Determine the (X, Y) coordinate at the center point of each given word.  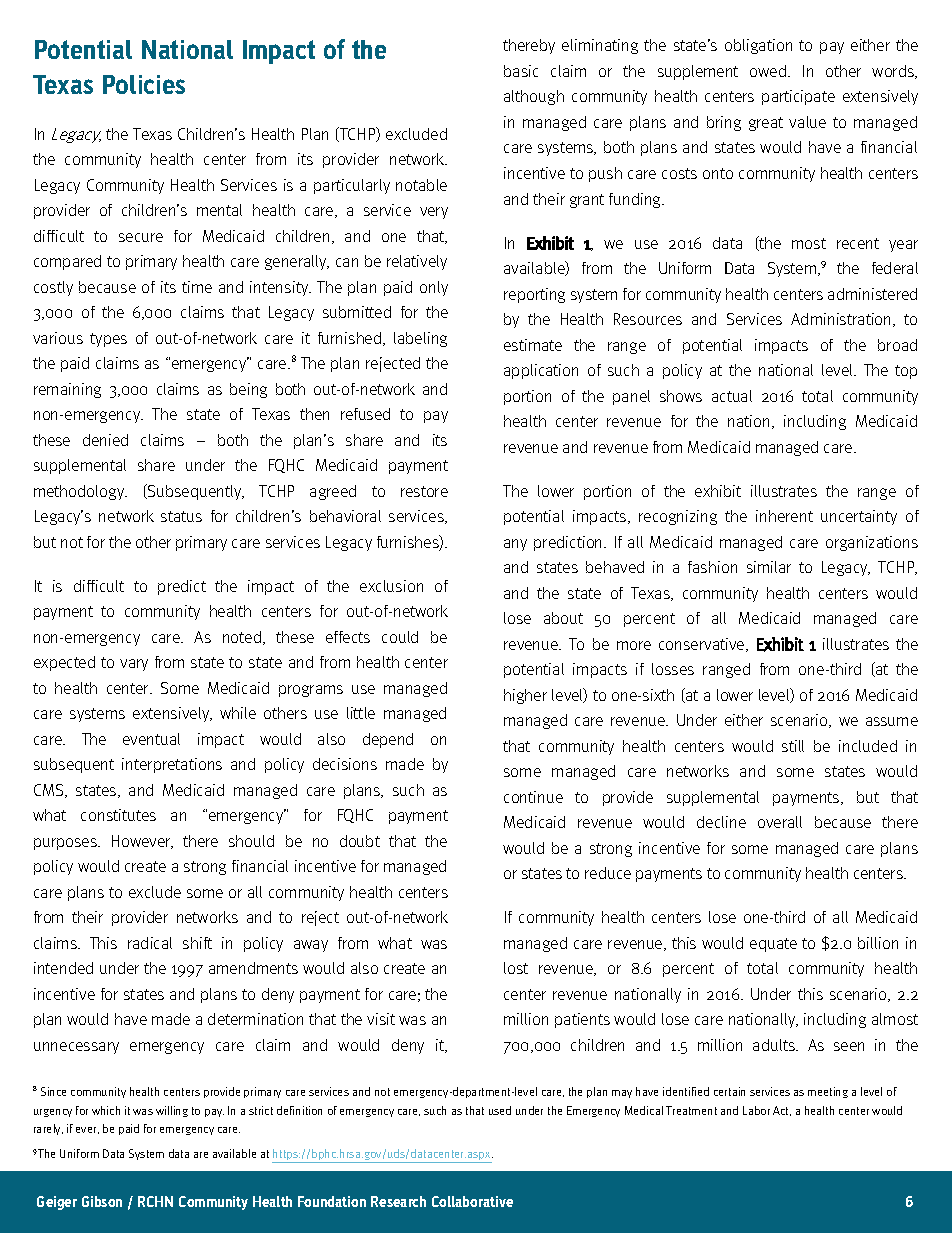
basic (521, 71)
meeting (828, 1092)
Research (398, 1201)
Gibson (102, 1201)
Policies (144, 84)
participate (798, 97)
